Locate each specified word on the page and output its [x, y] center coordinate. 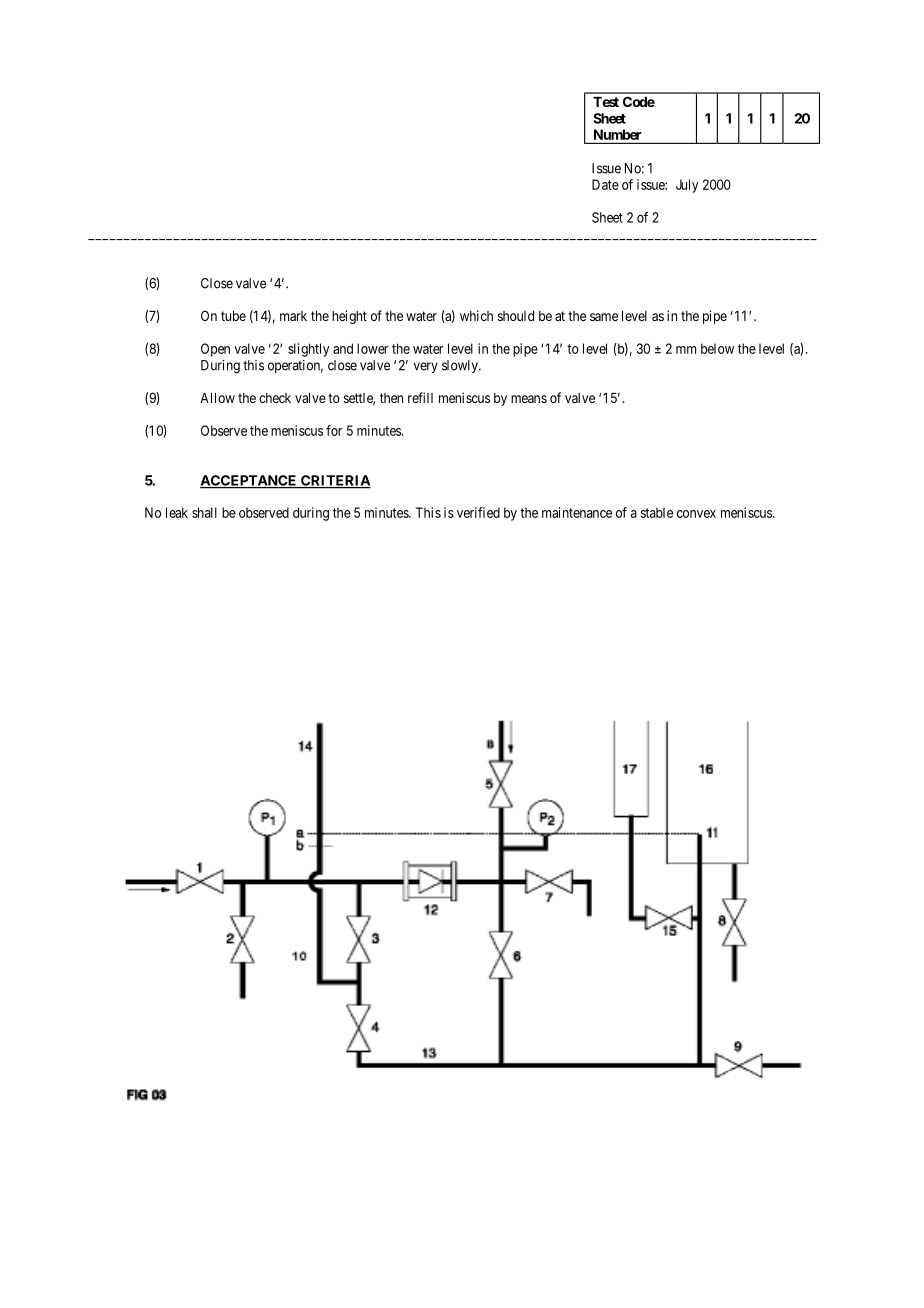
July [687, 186]
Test [606, 102]
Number [617, 136]
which [476, 315]
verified [478, 512]
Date [605, 184]
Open [215, 350]
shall [204, 512]
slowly [461, 366]
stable [657, 512]
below [717, 348]
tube [233, 316]
